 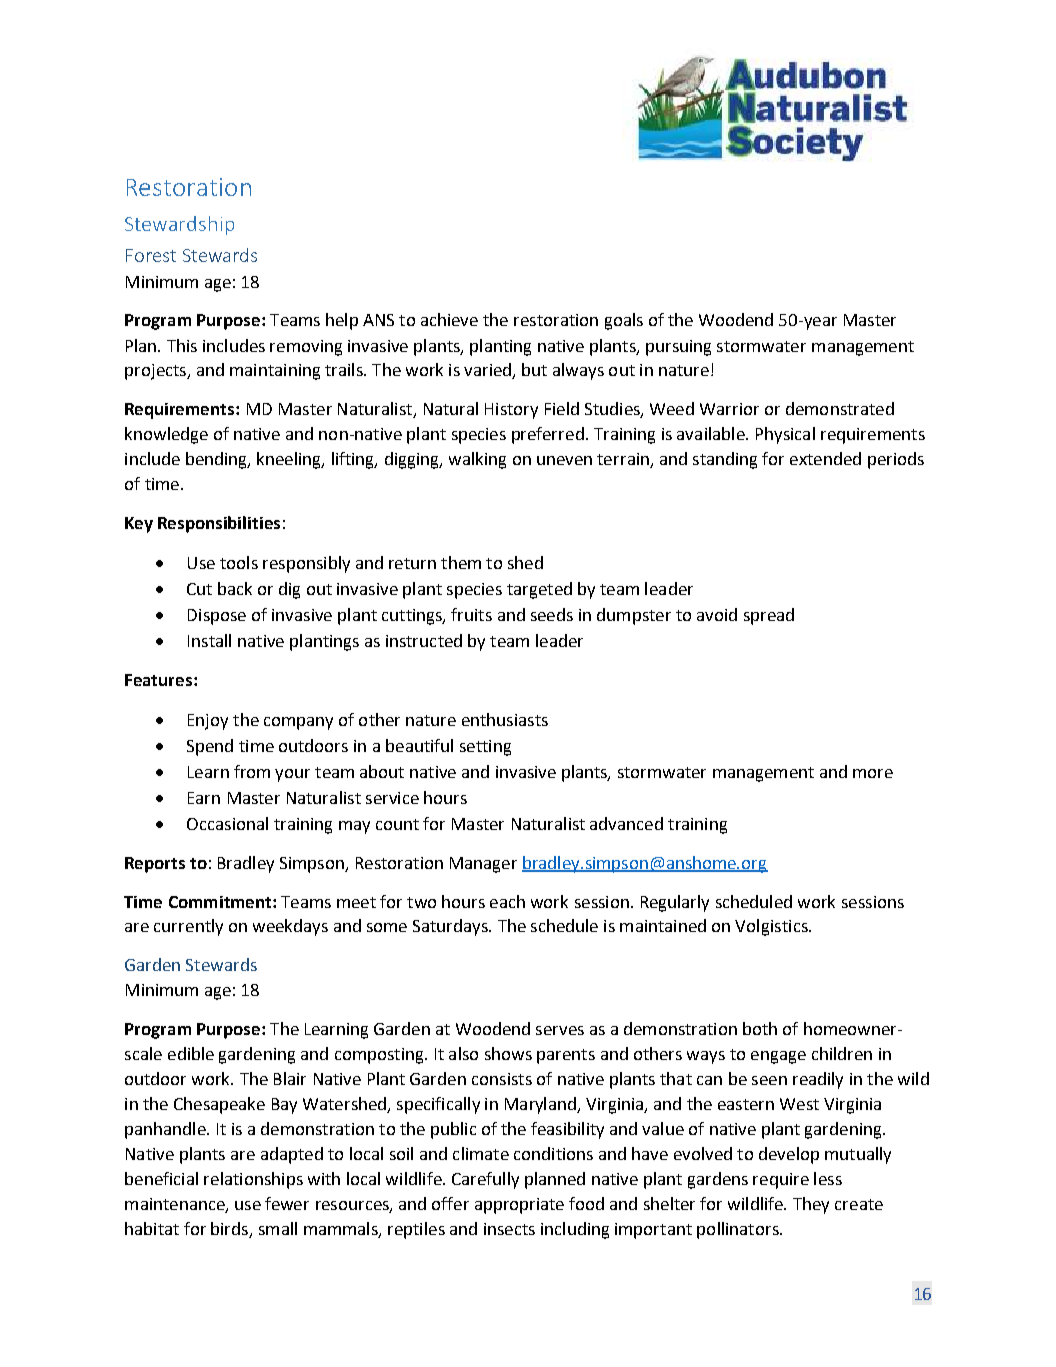 I want to click on relationships, so click(x=253, y=1180).
